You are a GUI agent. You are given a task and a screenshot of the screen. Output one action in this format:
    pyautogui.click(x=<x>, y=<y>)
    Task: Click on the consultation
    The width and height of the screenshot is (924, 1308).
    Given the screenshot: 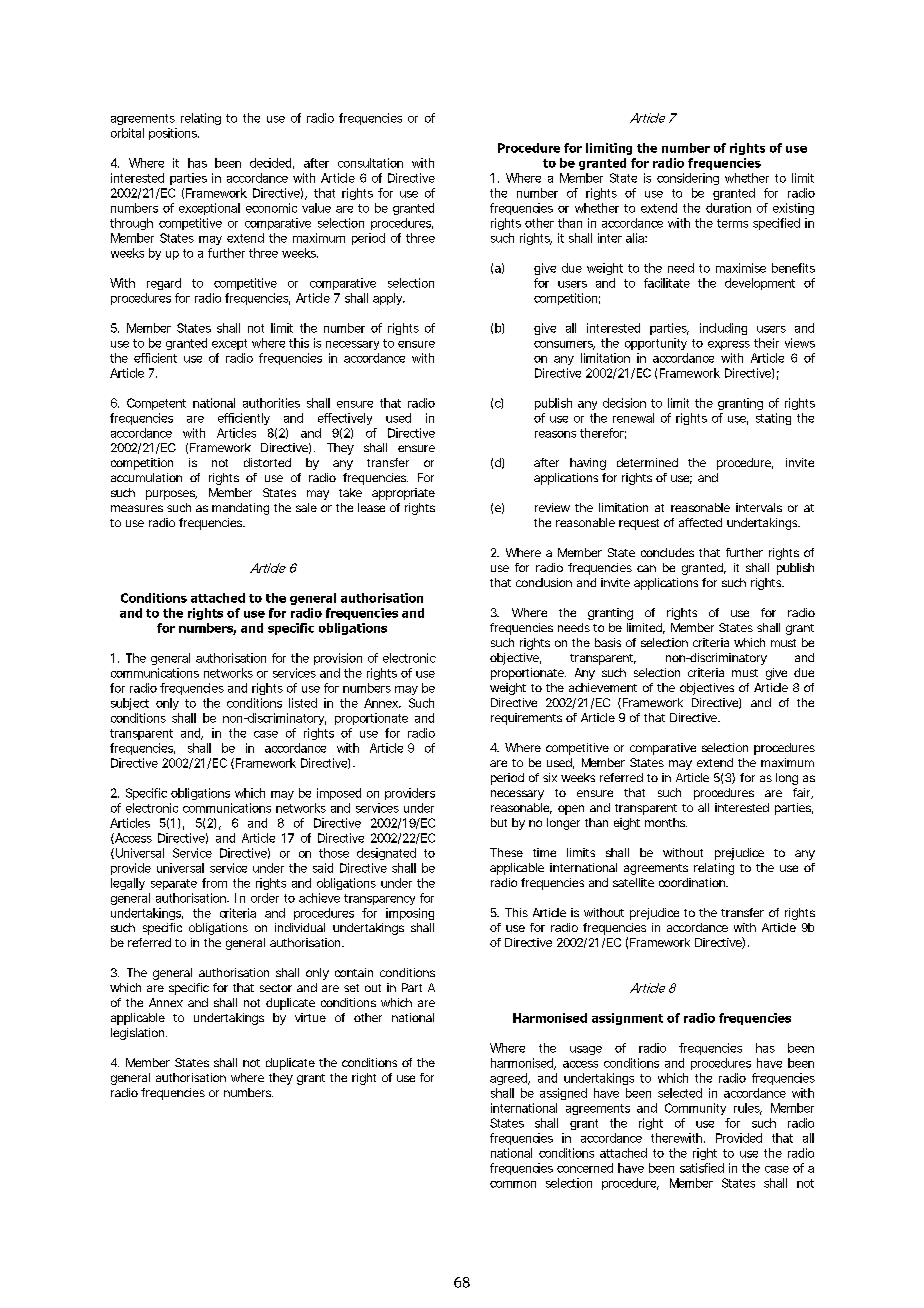 What is the action you would take?
    pyautogui.click(x=370, y=163)
